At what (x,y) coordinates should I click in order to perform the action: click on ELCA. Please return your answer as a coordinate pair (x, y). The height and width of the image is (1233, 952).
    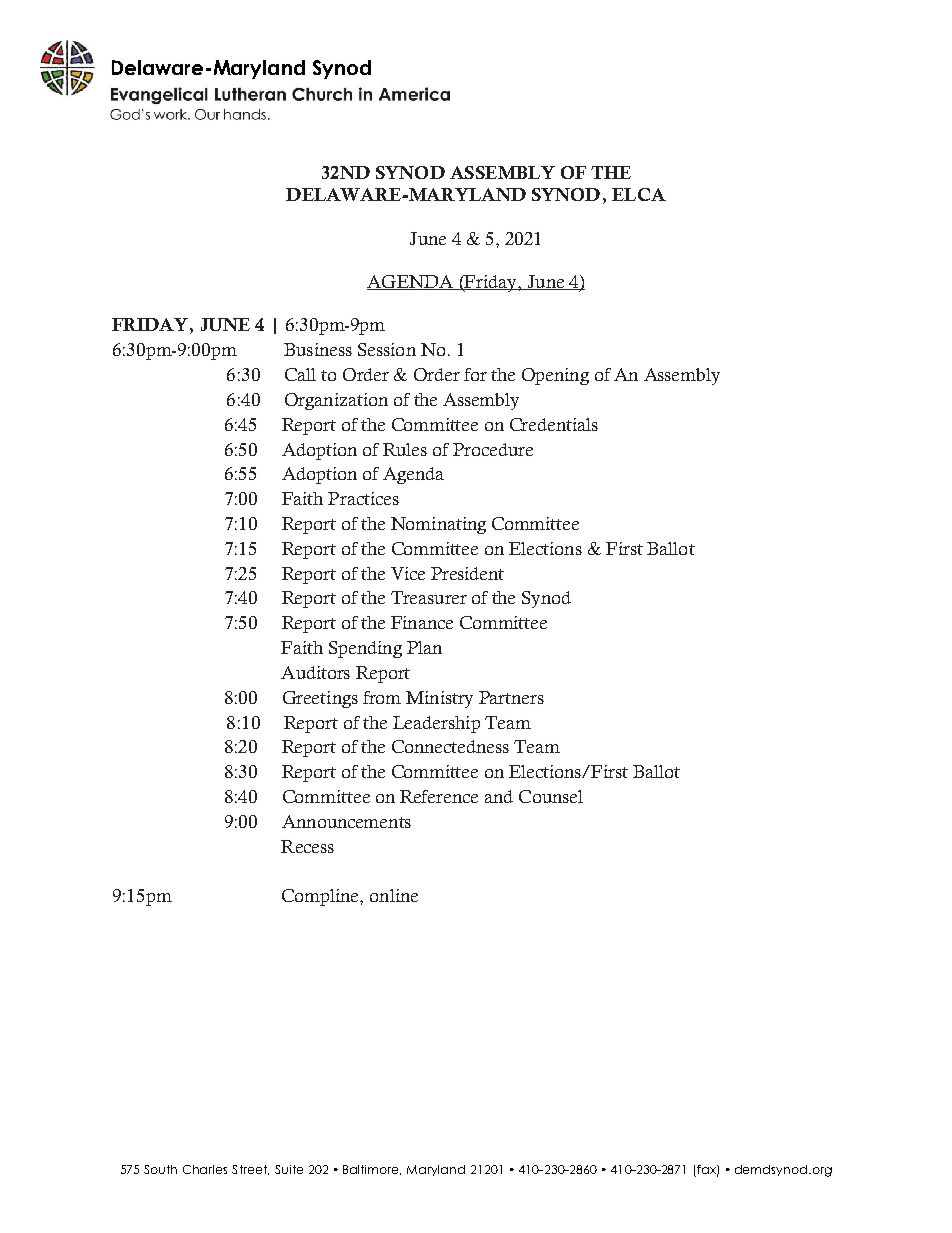
    Looking at the image, I should click on (639, 194).
